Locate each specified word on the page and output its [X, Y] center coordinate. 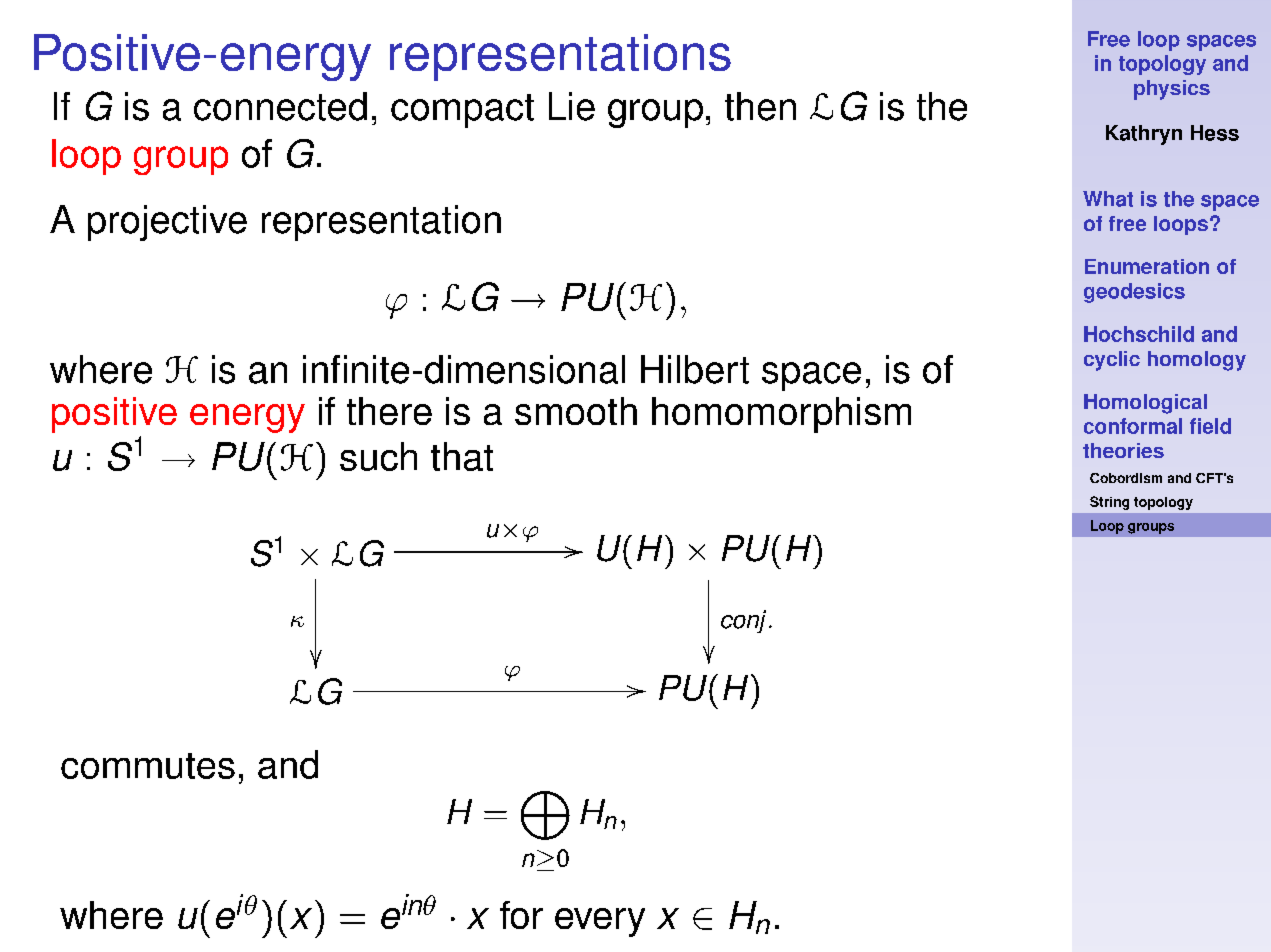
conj [743, 621]
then [760, 106]
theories [1123, 450]
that [462, 456]
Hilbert [695, 369]
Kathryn [1144, 135]
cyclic [1112, 361]
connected [280, 106]
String [1109, 503]
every [600, 922]
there [389, 411]
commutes [148, 766]
